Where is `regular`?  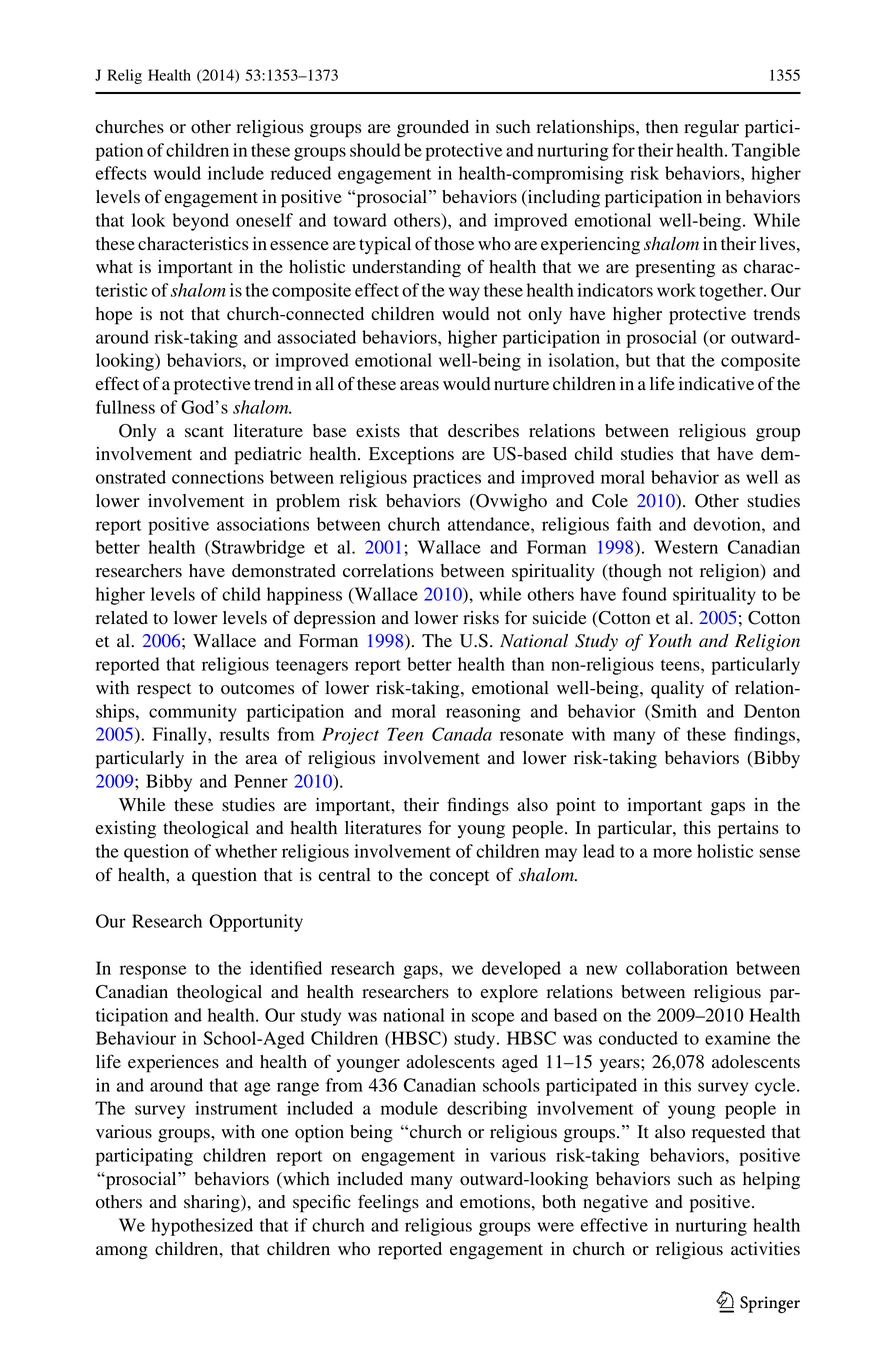
regular is located at coordinates (711, 129).
